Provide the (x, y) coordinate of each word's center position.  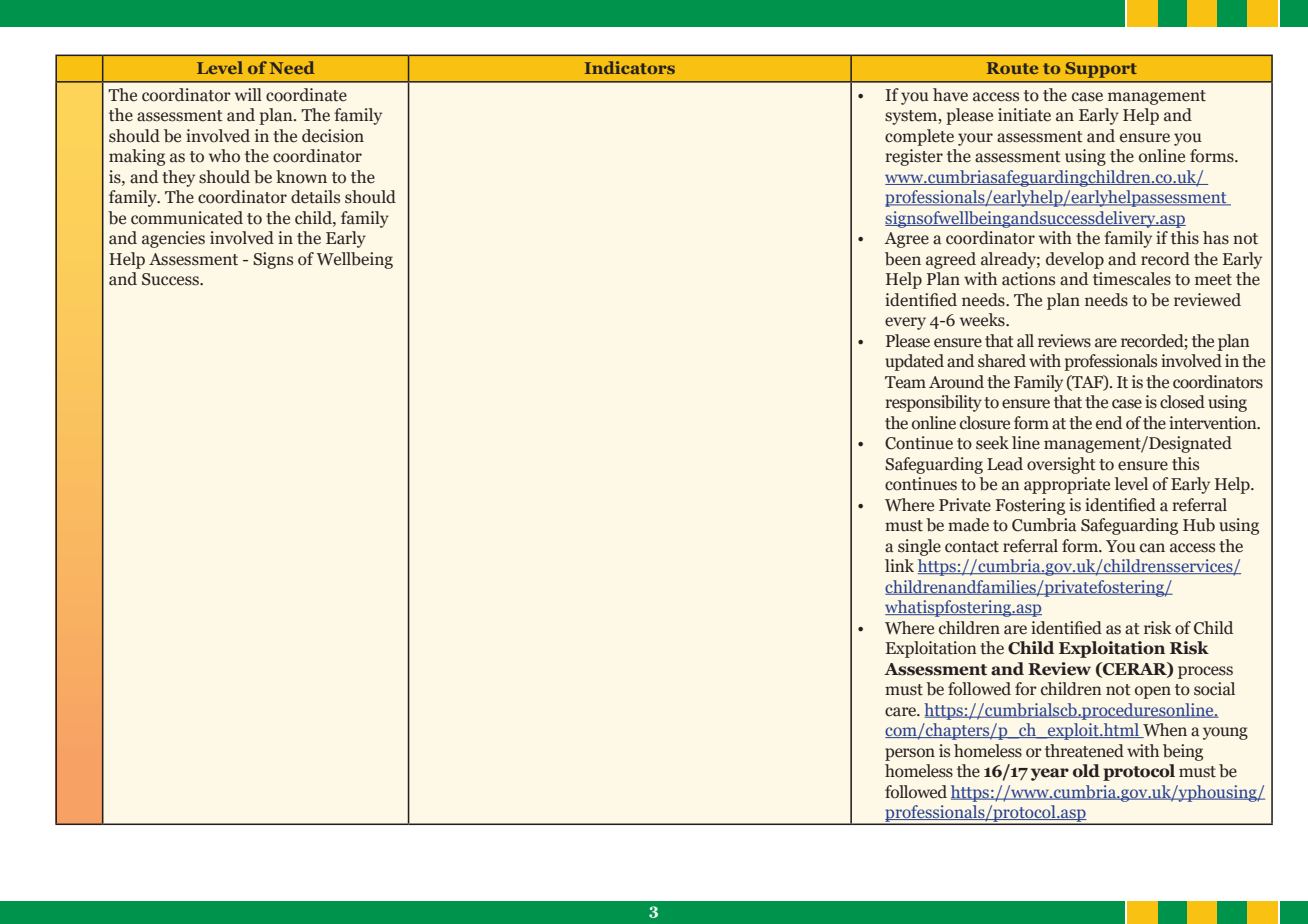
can (1152, 548)
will (248, 94)
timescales (1132, 279)
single (919, 547)
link (899, 565)
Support (1101, 70)
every (905, 323)
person (910, 754)
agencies (173, 239)
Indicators (630, 67)
